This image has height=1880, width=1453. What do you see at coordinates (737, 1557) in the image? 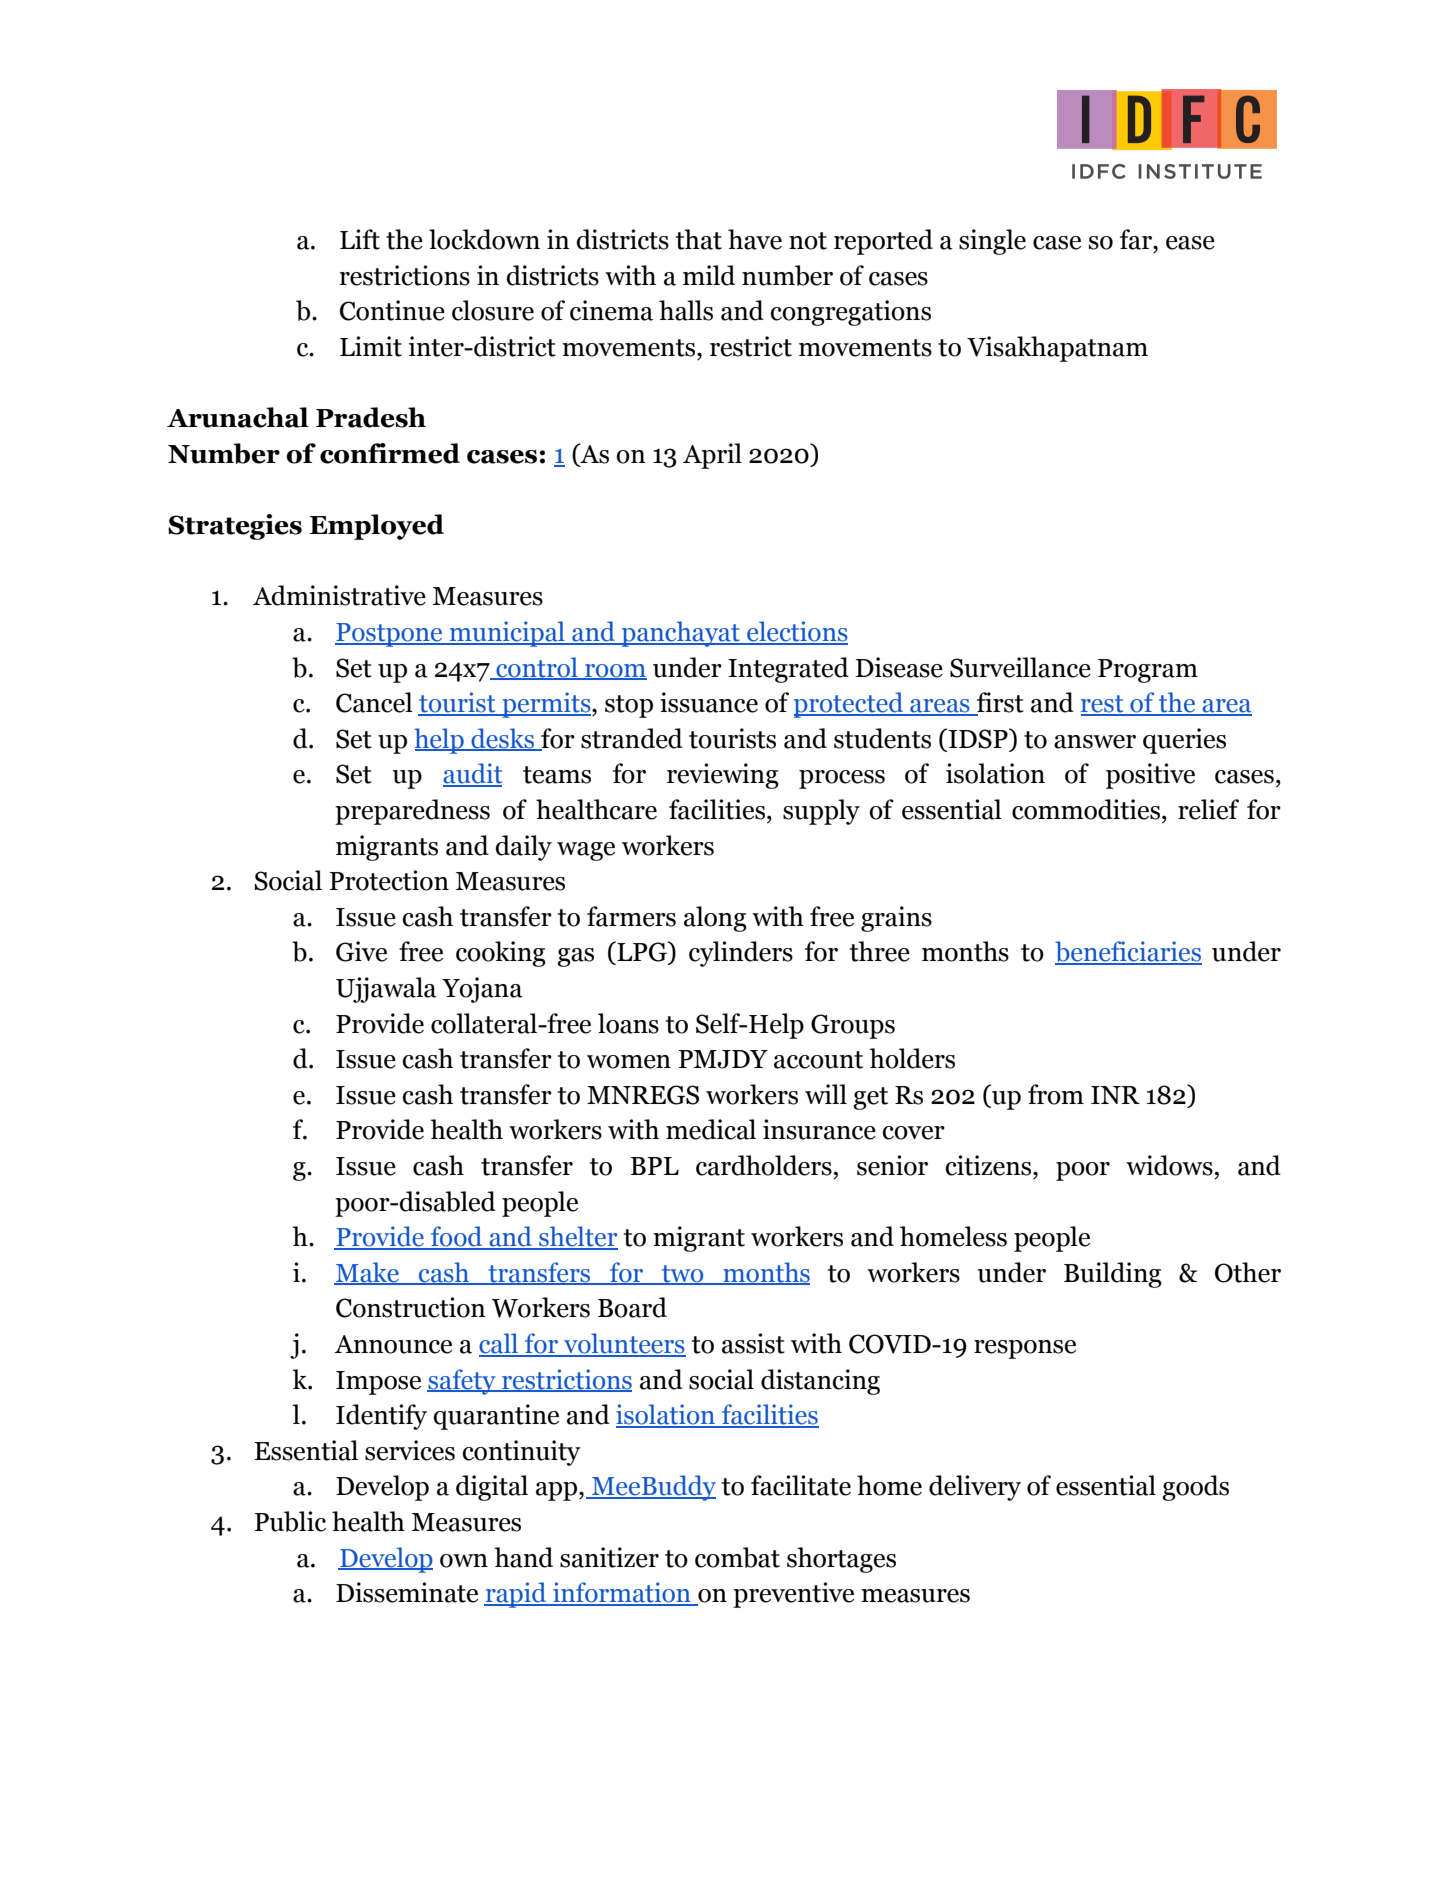
I see `combat` at bounding box center [737, 1557].
